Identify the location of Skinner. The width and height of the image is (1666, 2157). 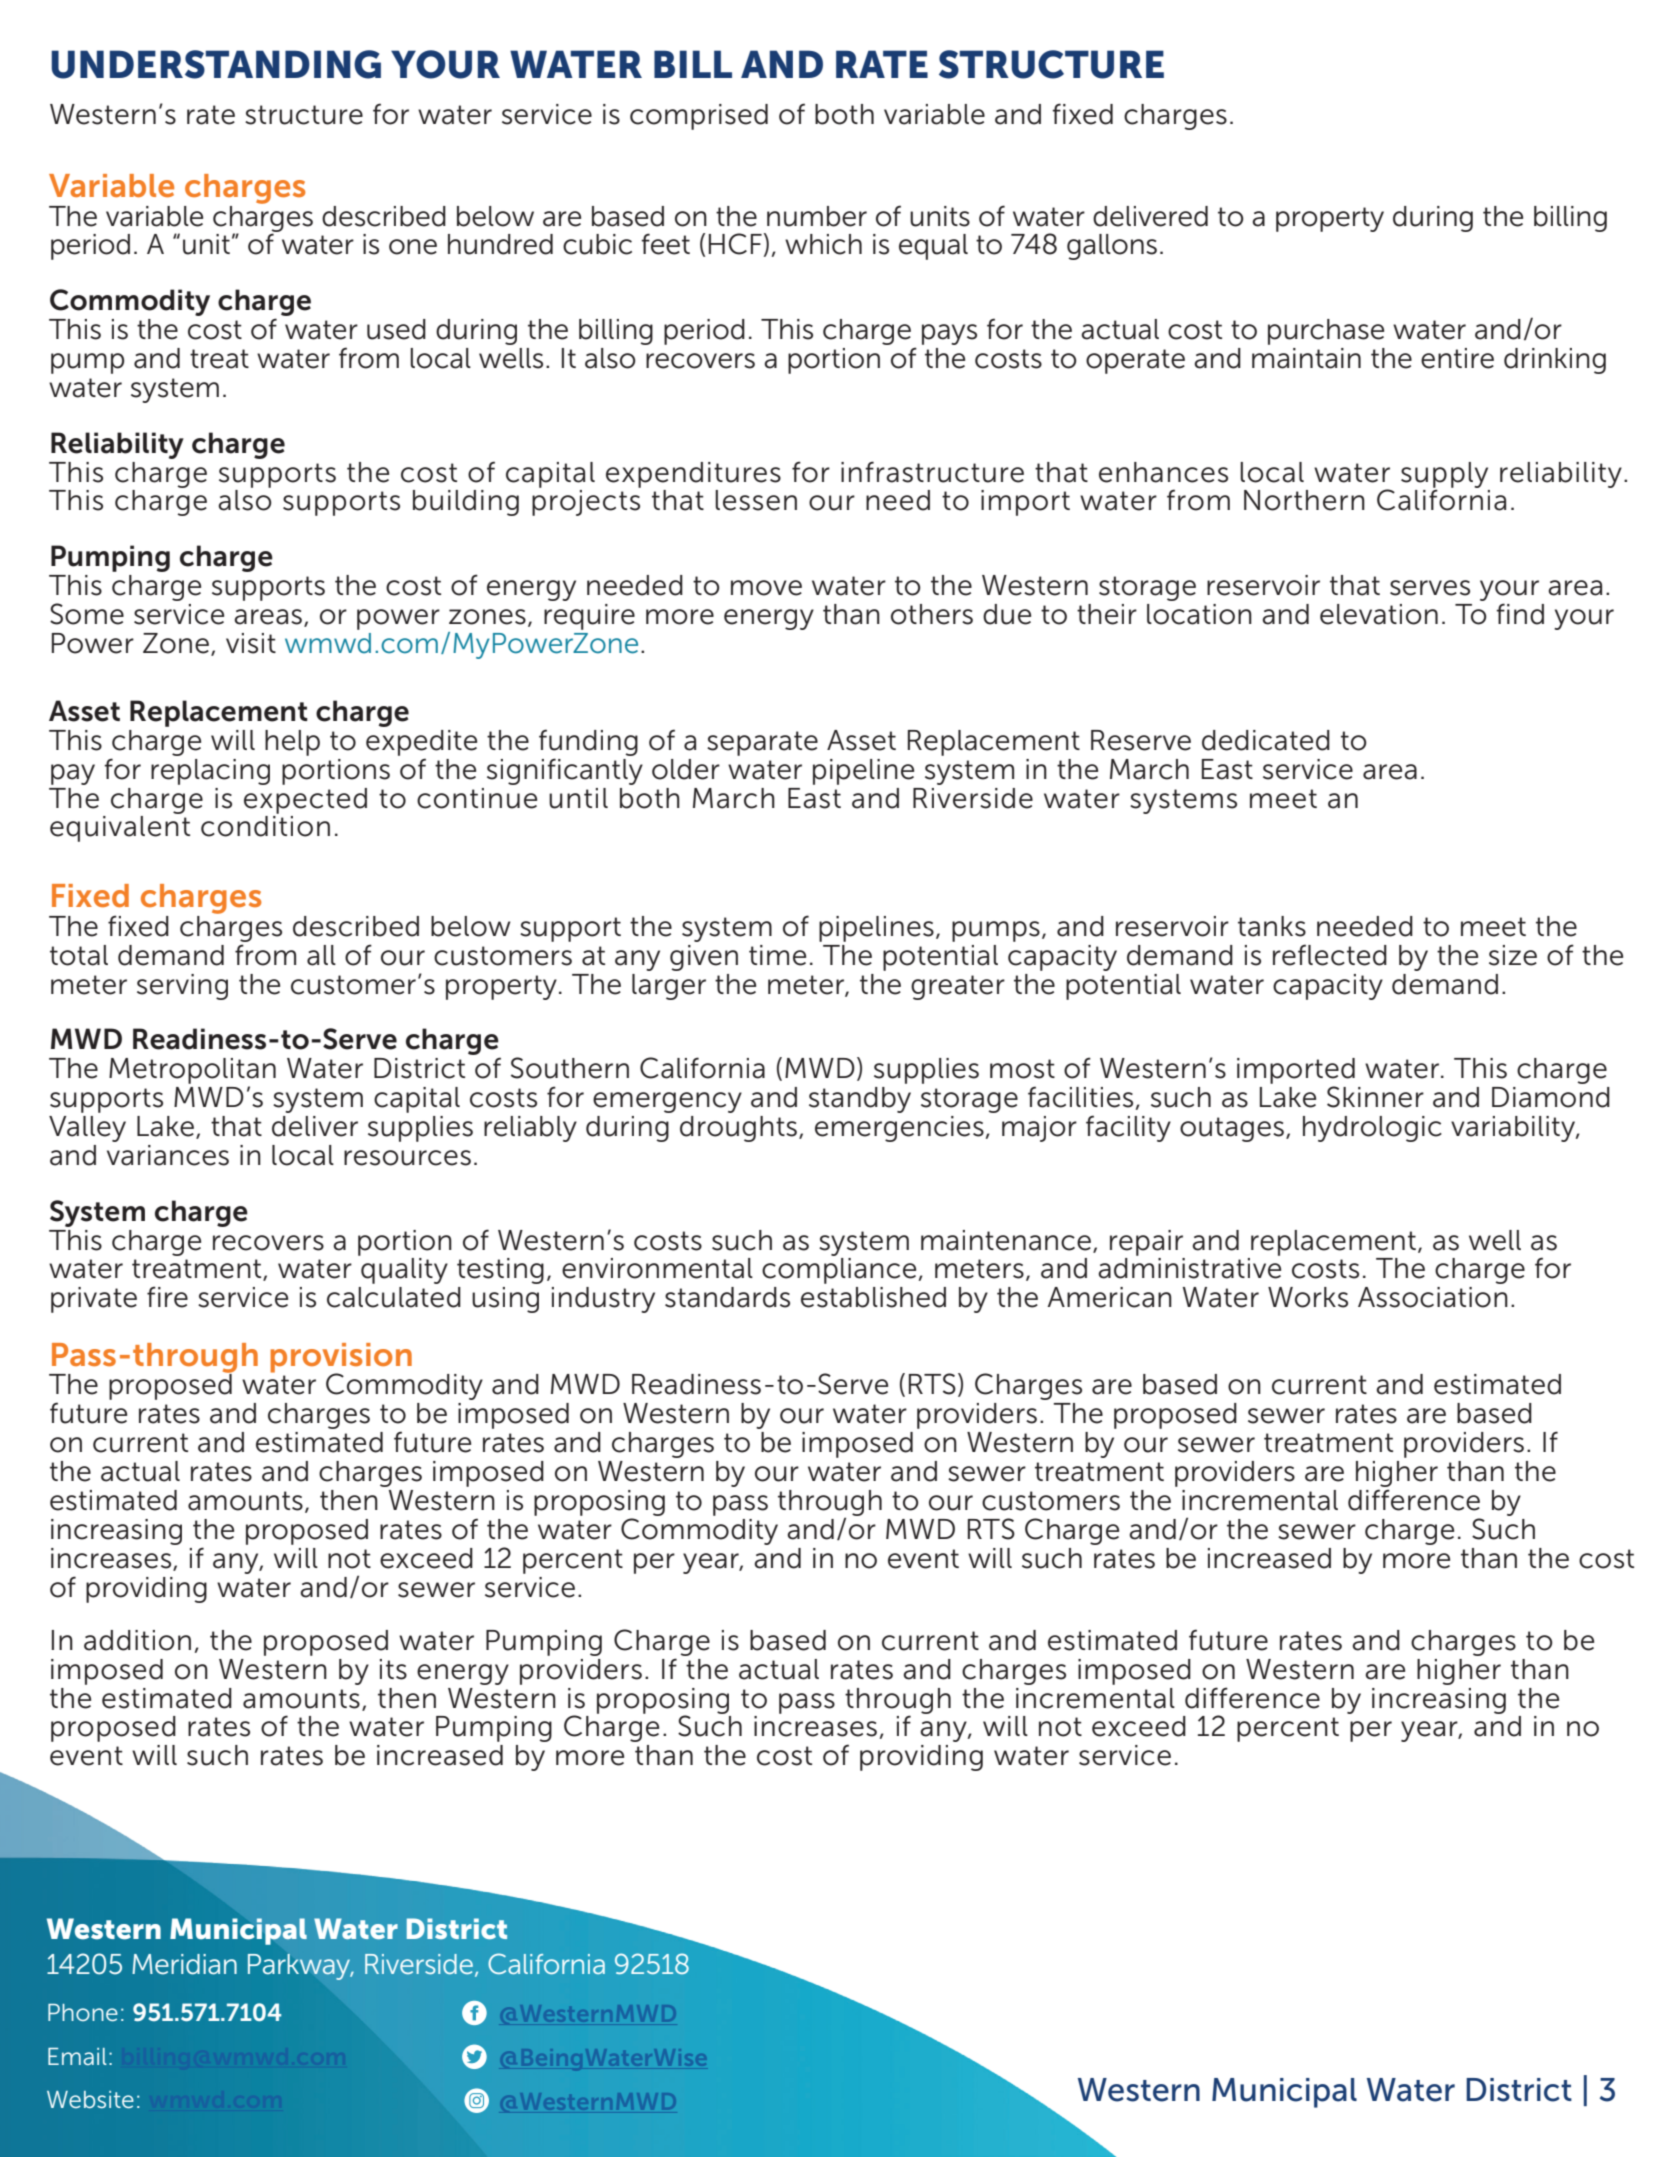
(1375, 1097).
